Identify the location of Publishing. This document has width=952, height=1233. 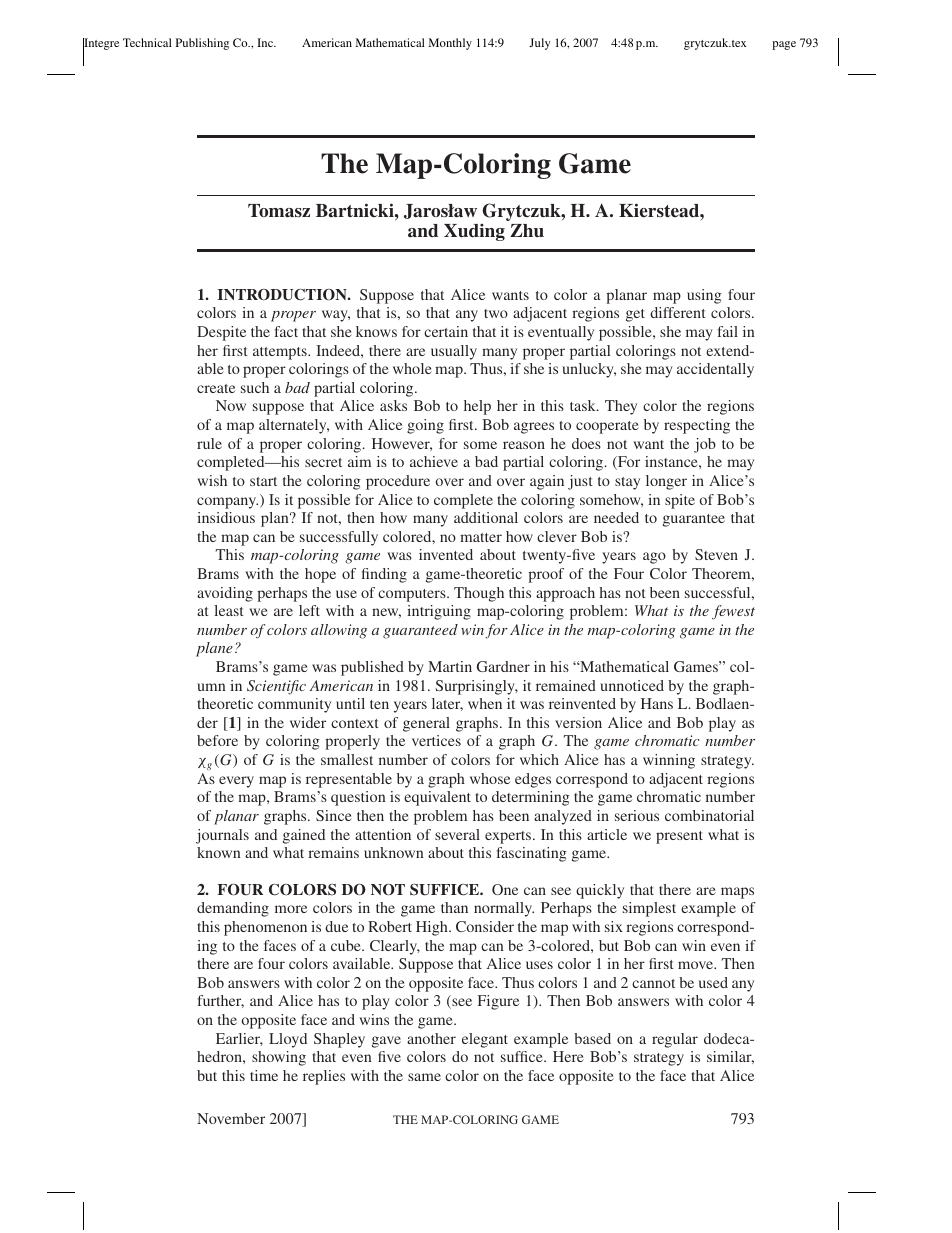
(202, 44).
